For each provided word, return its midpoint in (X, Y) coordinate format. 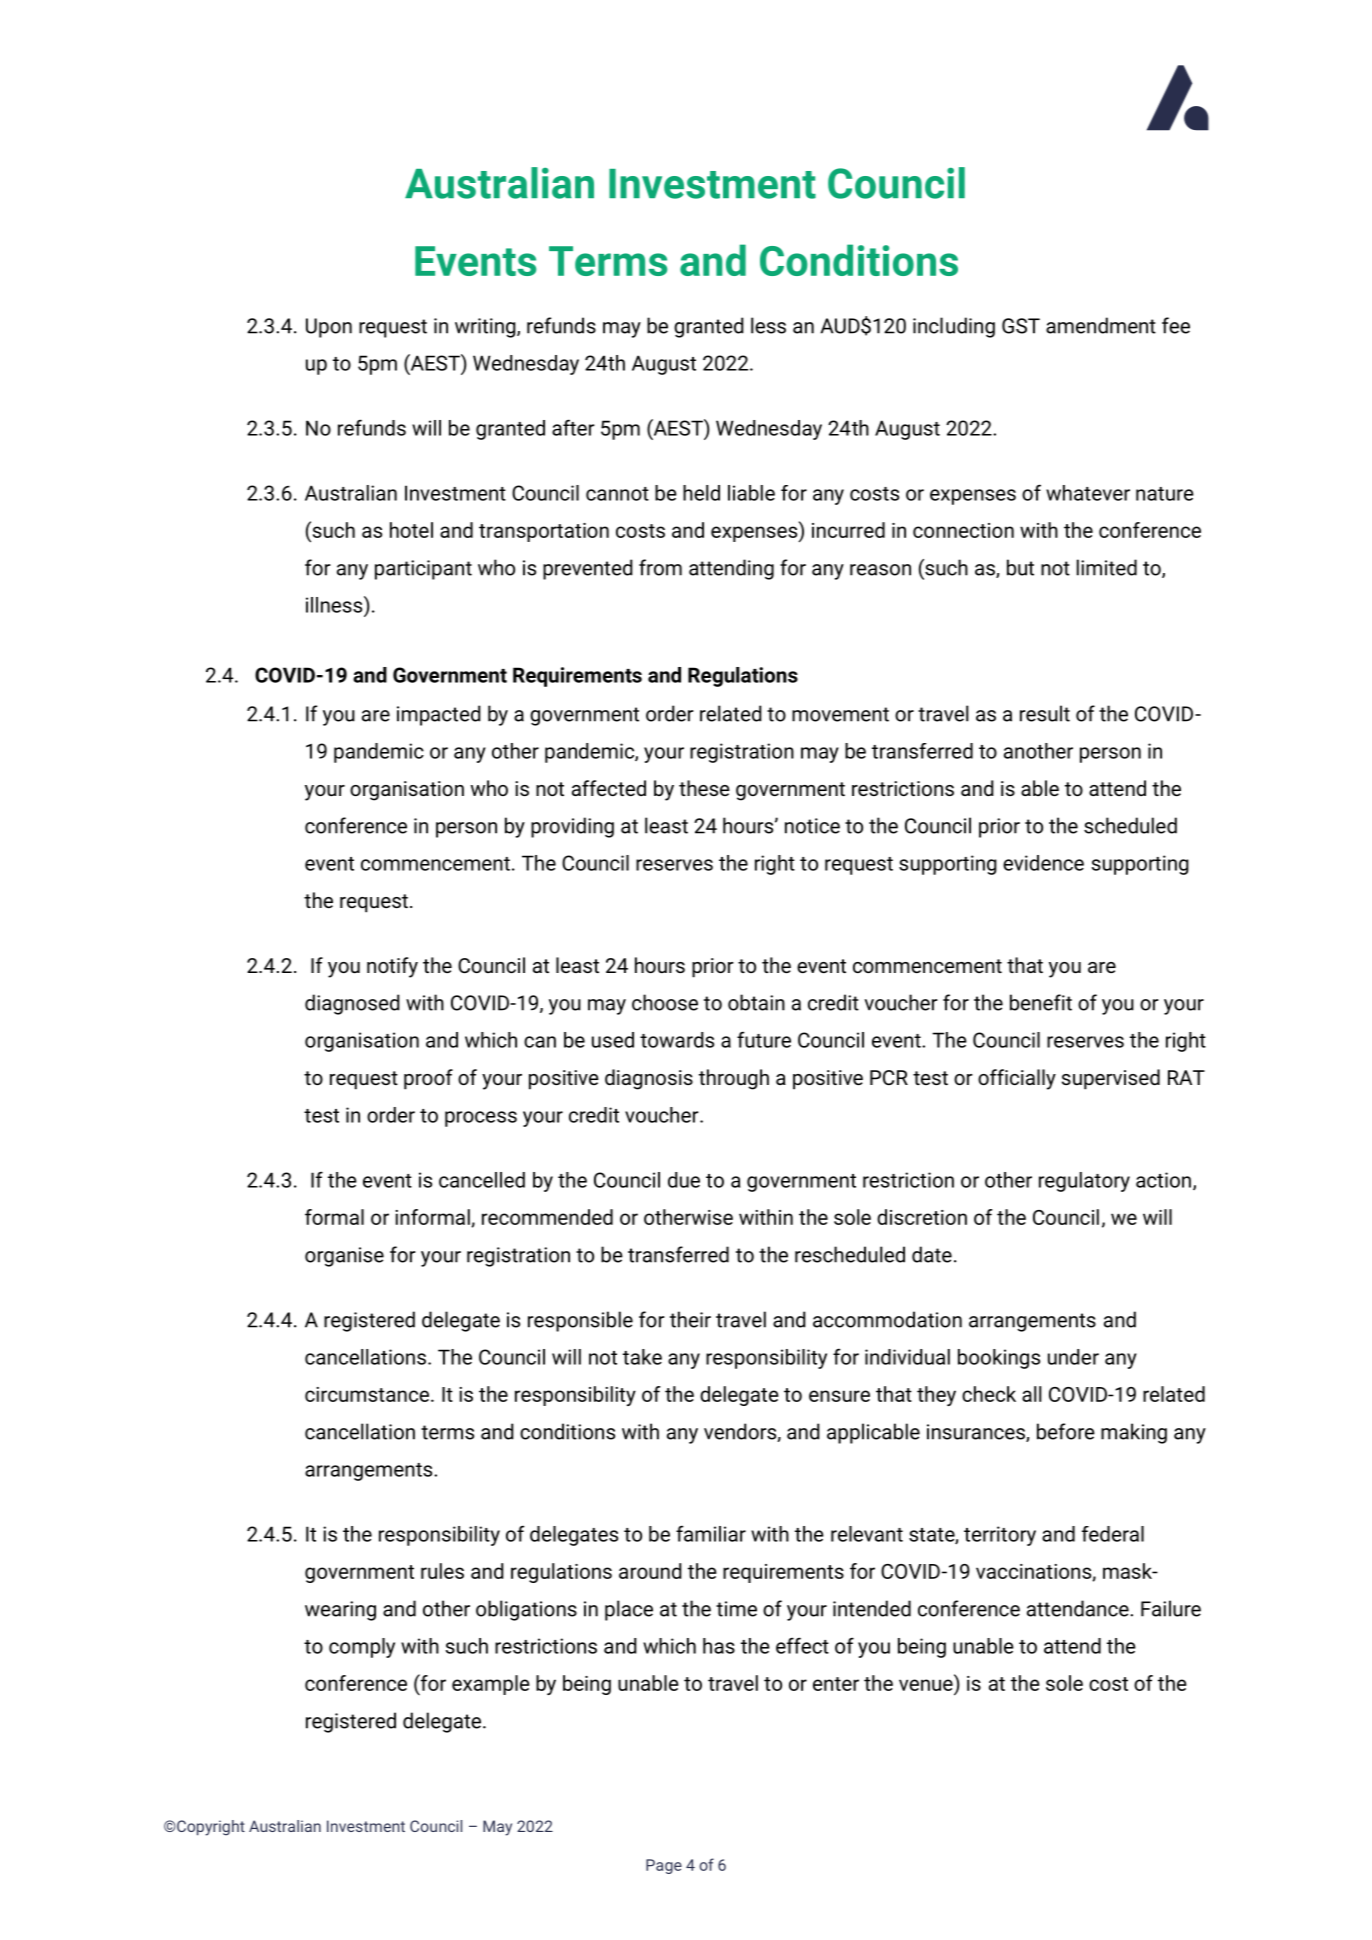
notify (392, 967)
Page (664, 1866)
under (1073, 1357)
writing (486, 328)
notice (812, 826)
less (768, 325)
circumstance (367, 1394)
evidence (1043, 863)
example (491, 1685)
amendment (1101, 325)
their (690, 1319)
